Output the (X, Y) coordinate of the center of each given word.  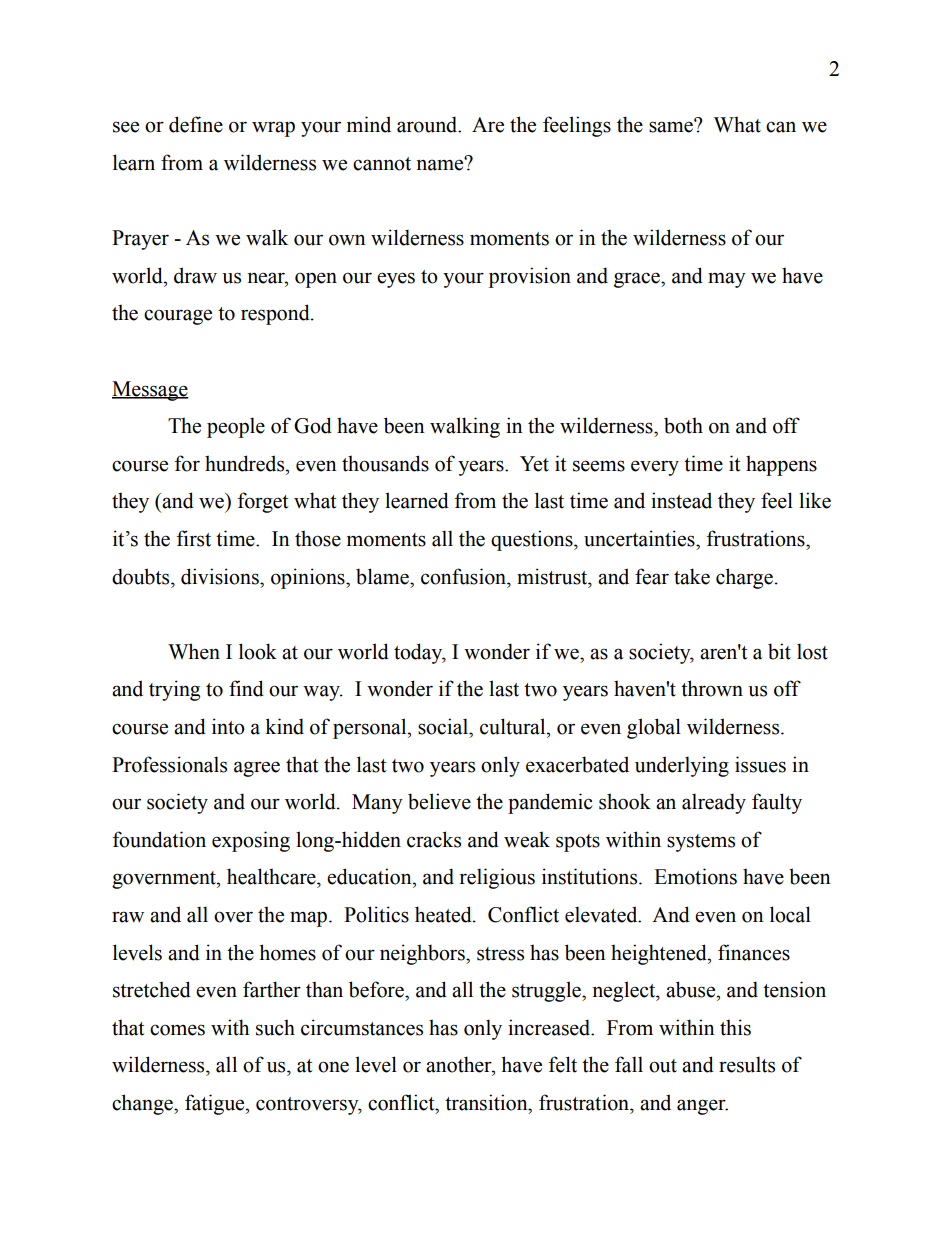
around (428, 124)
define (196, 124)
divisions (221, 576)
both (683, 425)
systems (701, 843)
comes (177, 1030)
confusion (465, 576)
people (236, 427)
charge (744, 578)
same (672, 126)
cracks (434, 839)
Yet (534, 464)
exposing (251, 841)
